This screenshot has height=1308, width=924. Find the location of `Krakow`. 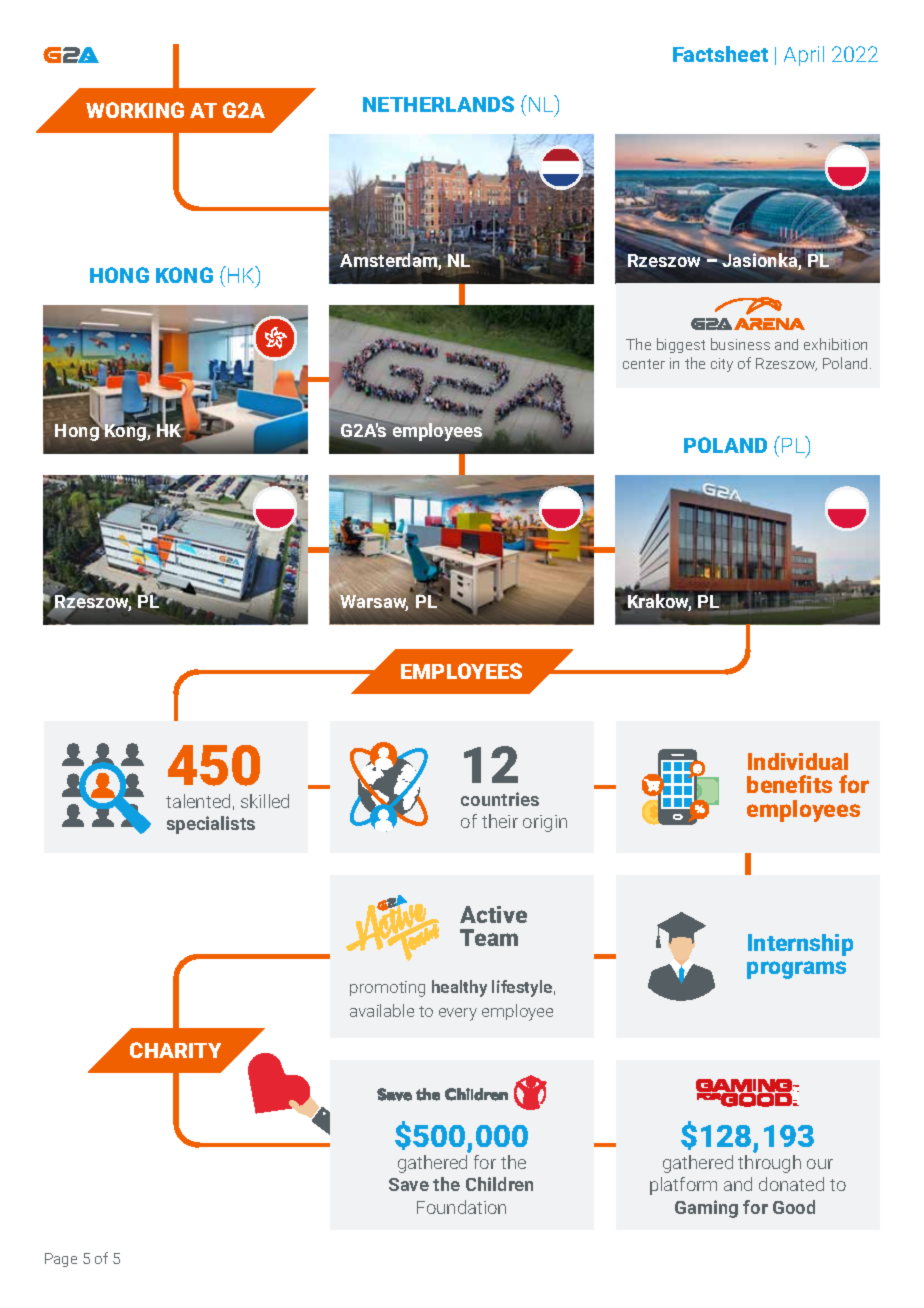

Krakow is located at coordinates (658, 601).
